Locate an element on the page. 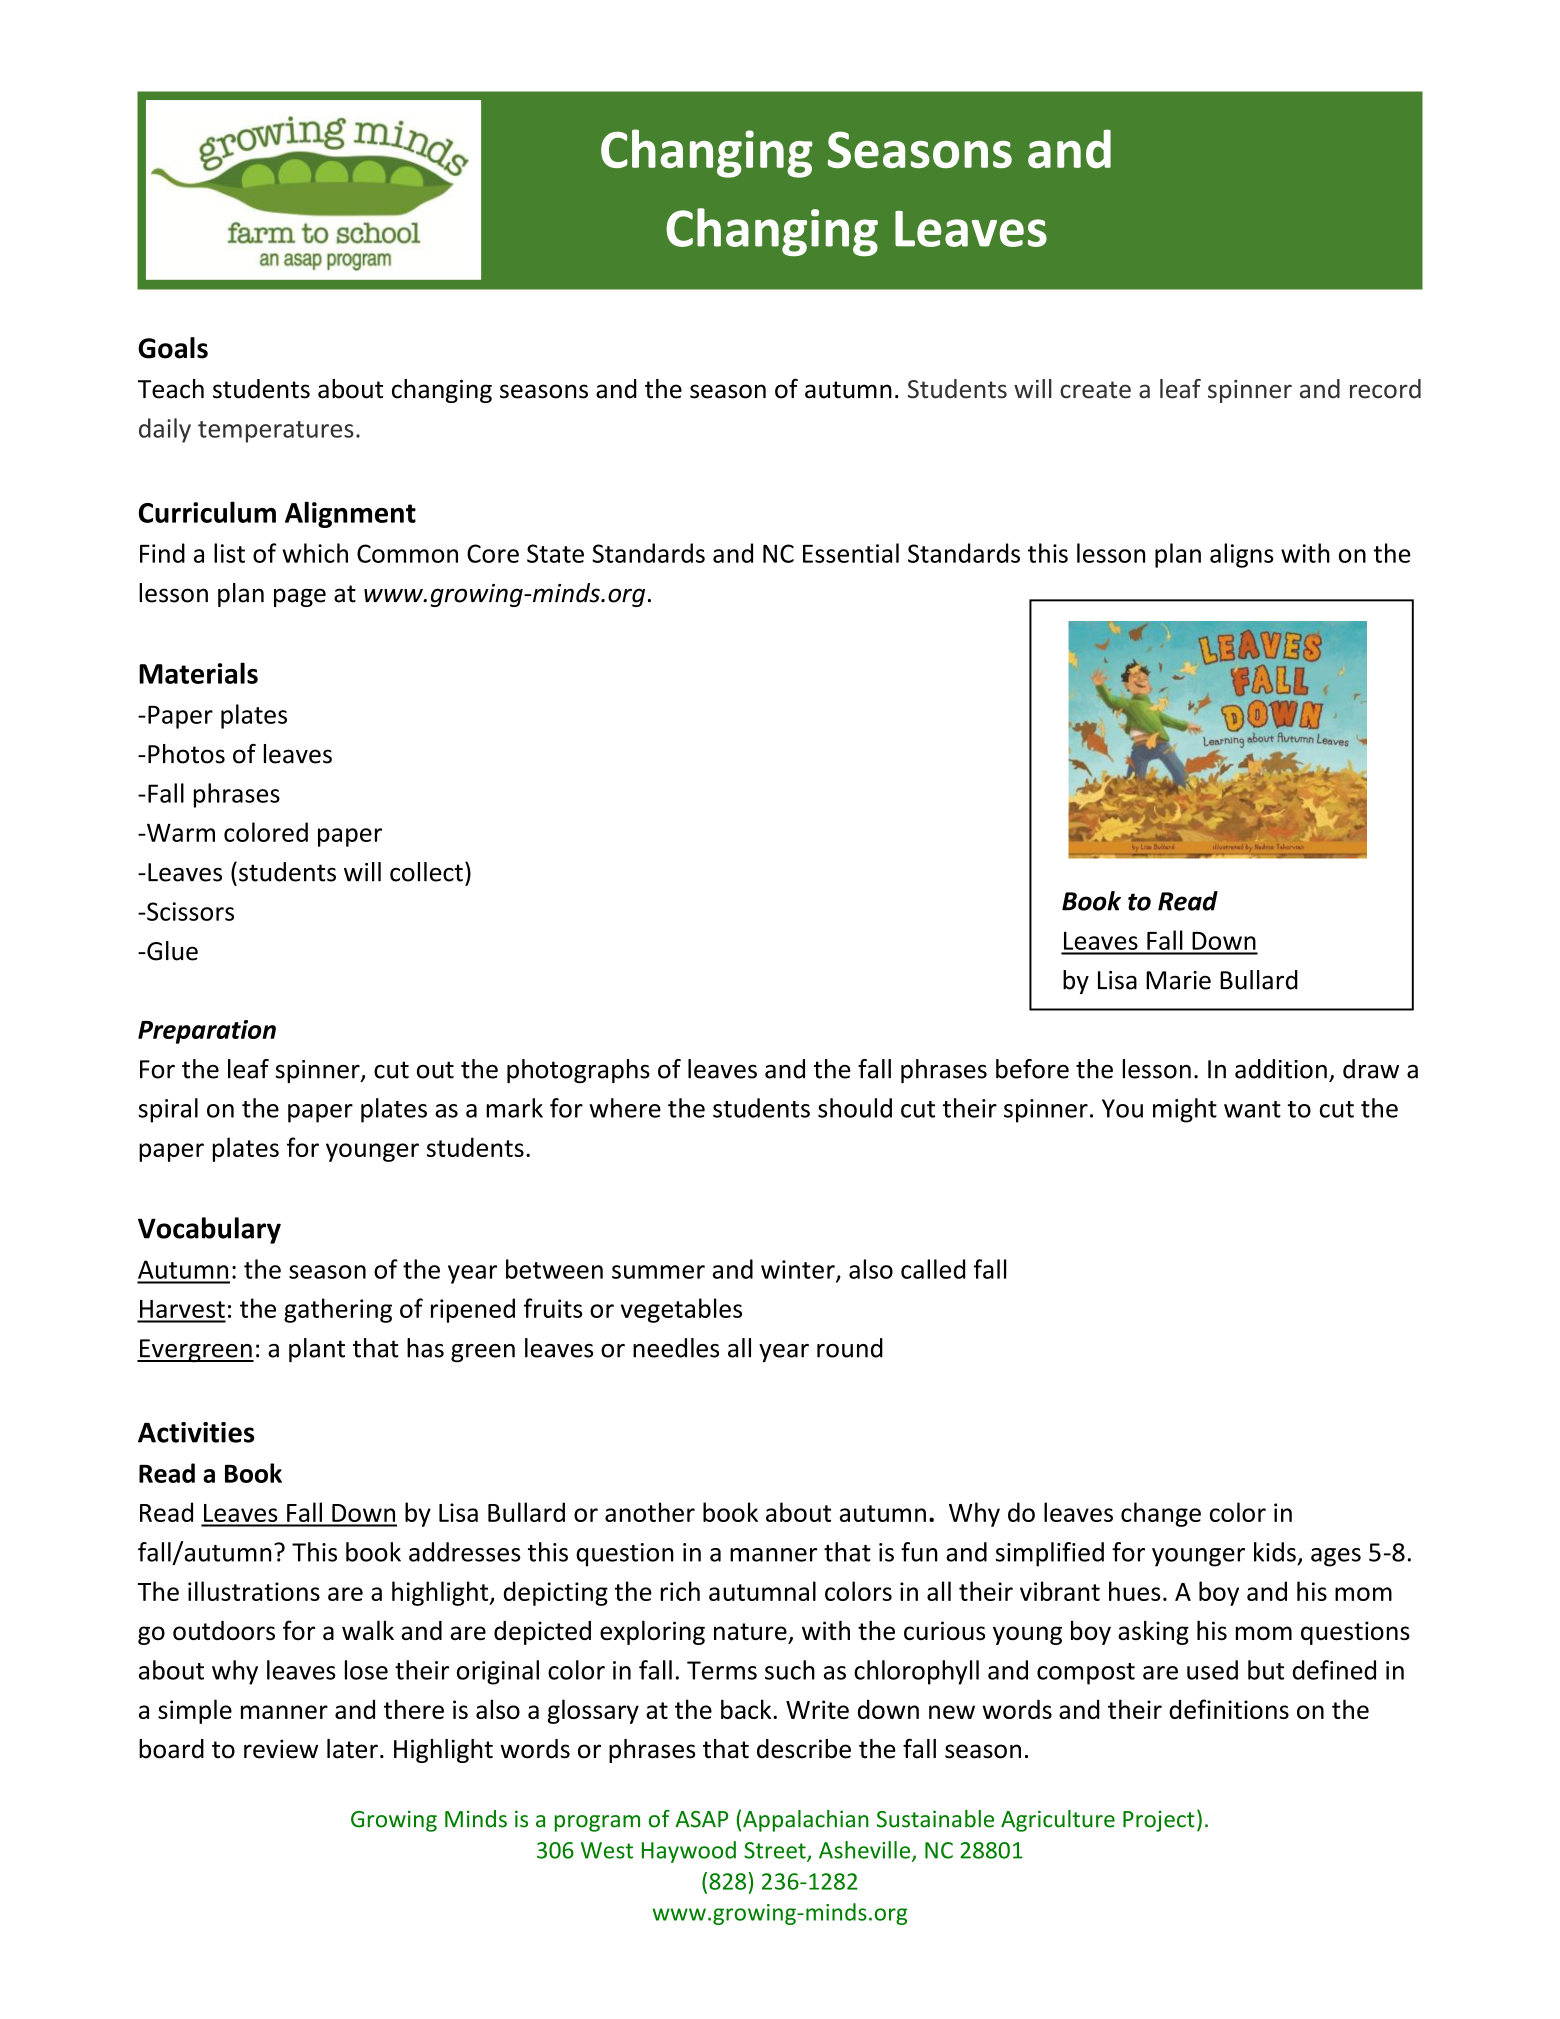 Image resolution: width=1560 pixels, height=2019 pixels. Essential is located at coordinates (851, 553).
